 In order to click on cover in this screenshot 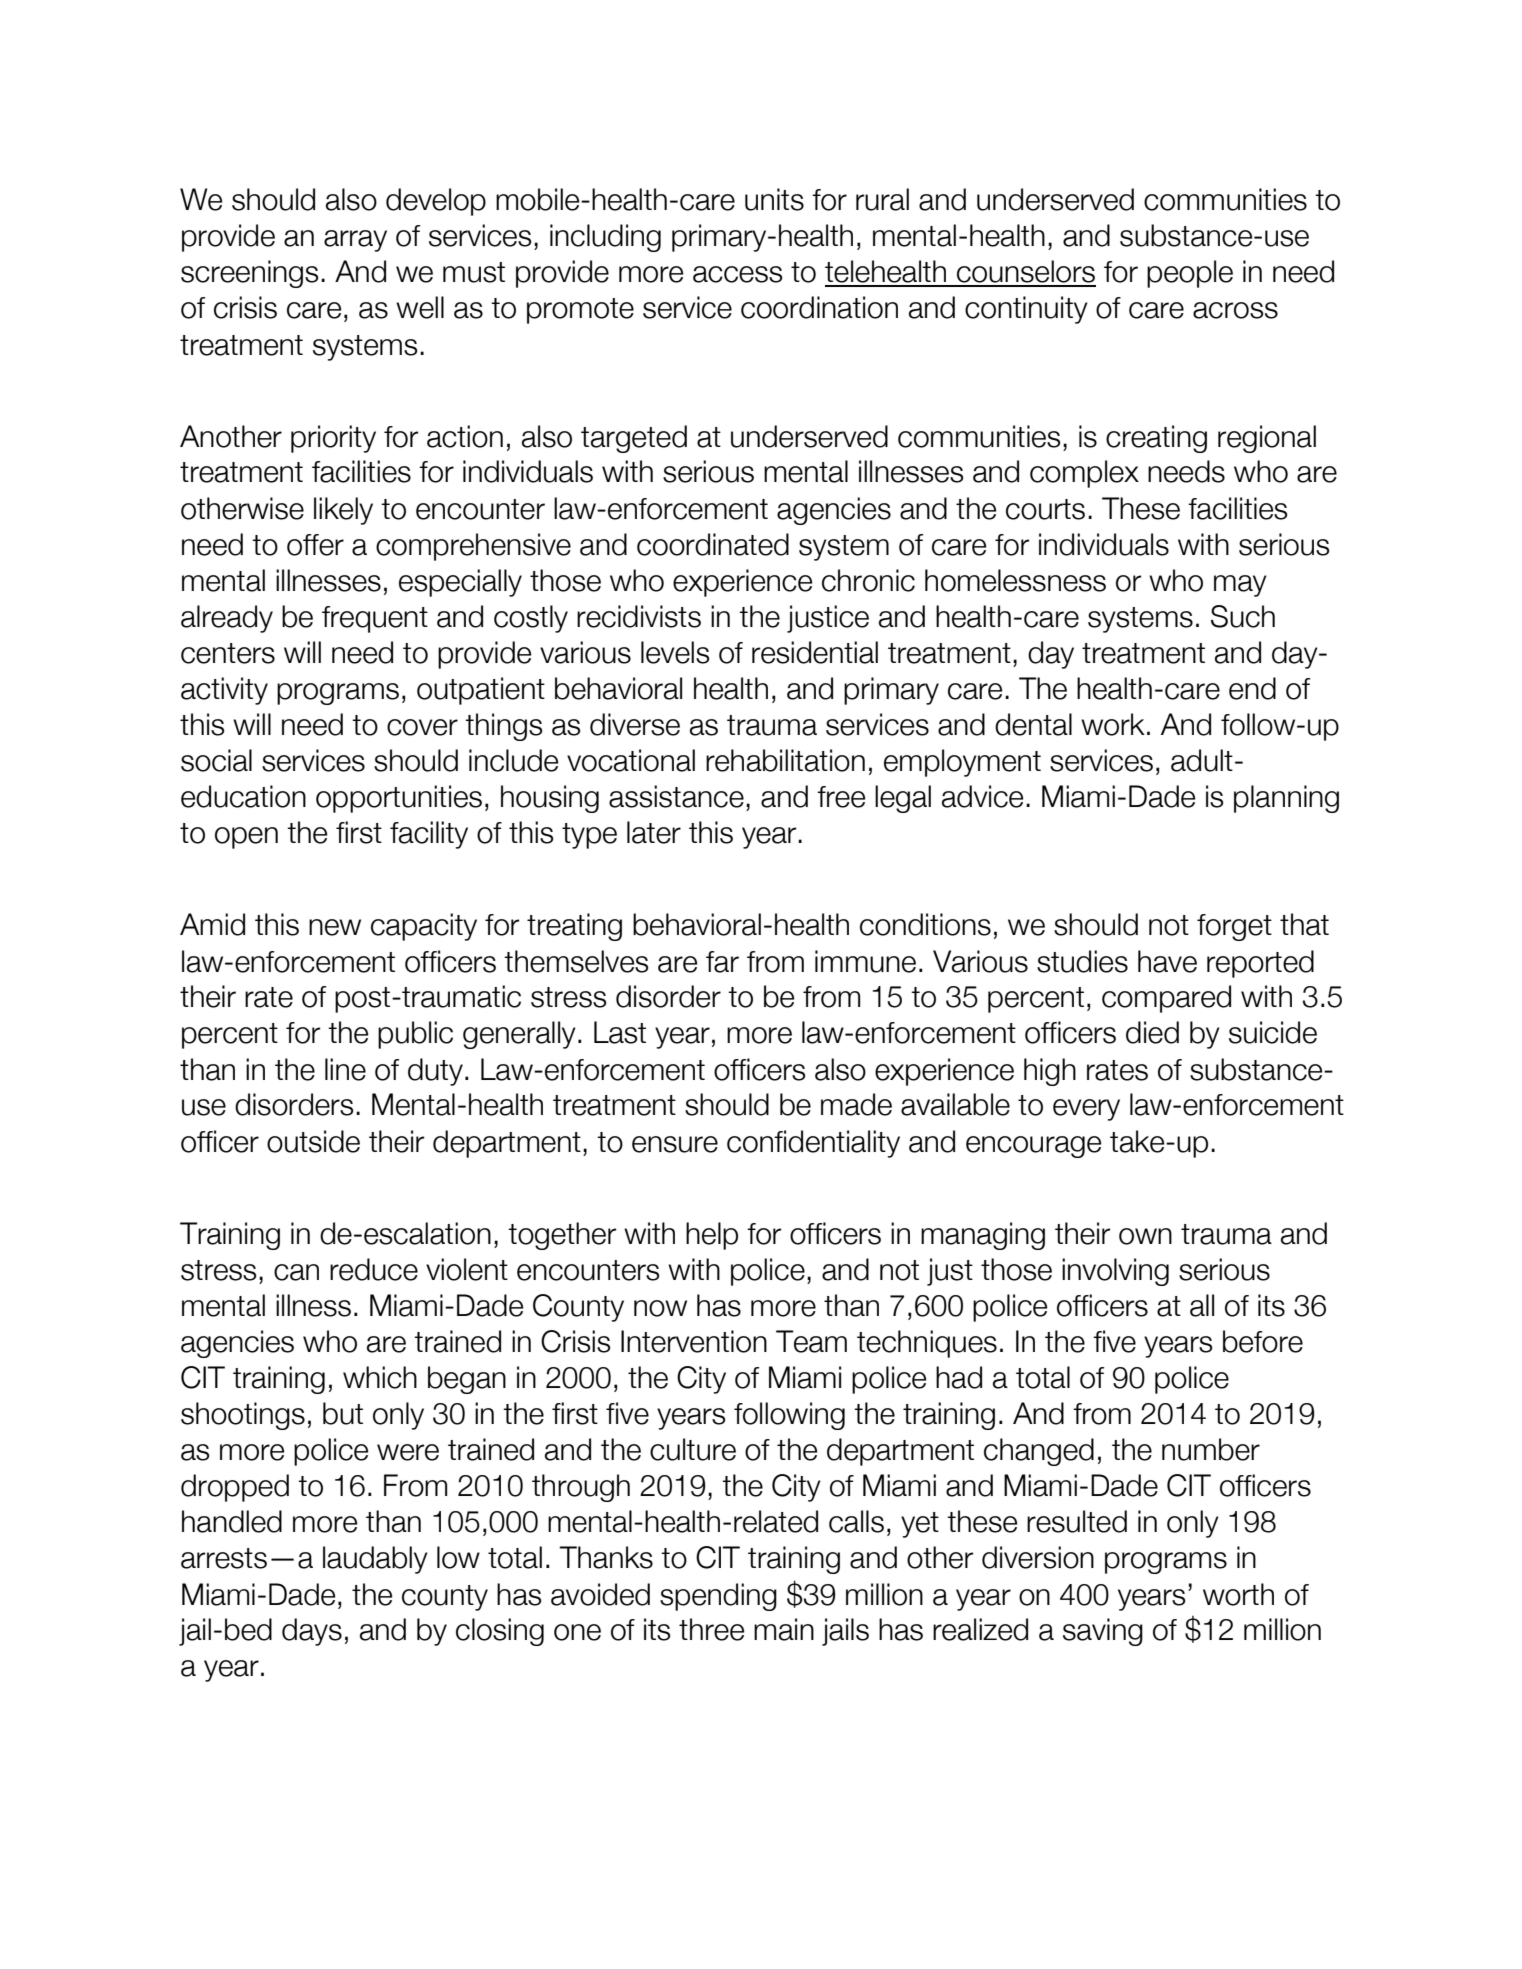, I will do `click(422, 727)`.
